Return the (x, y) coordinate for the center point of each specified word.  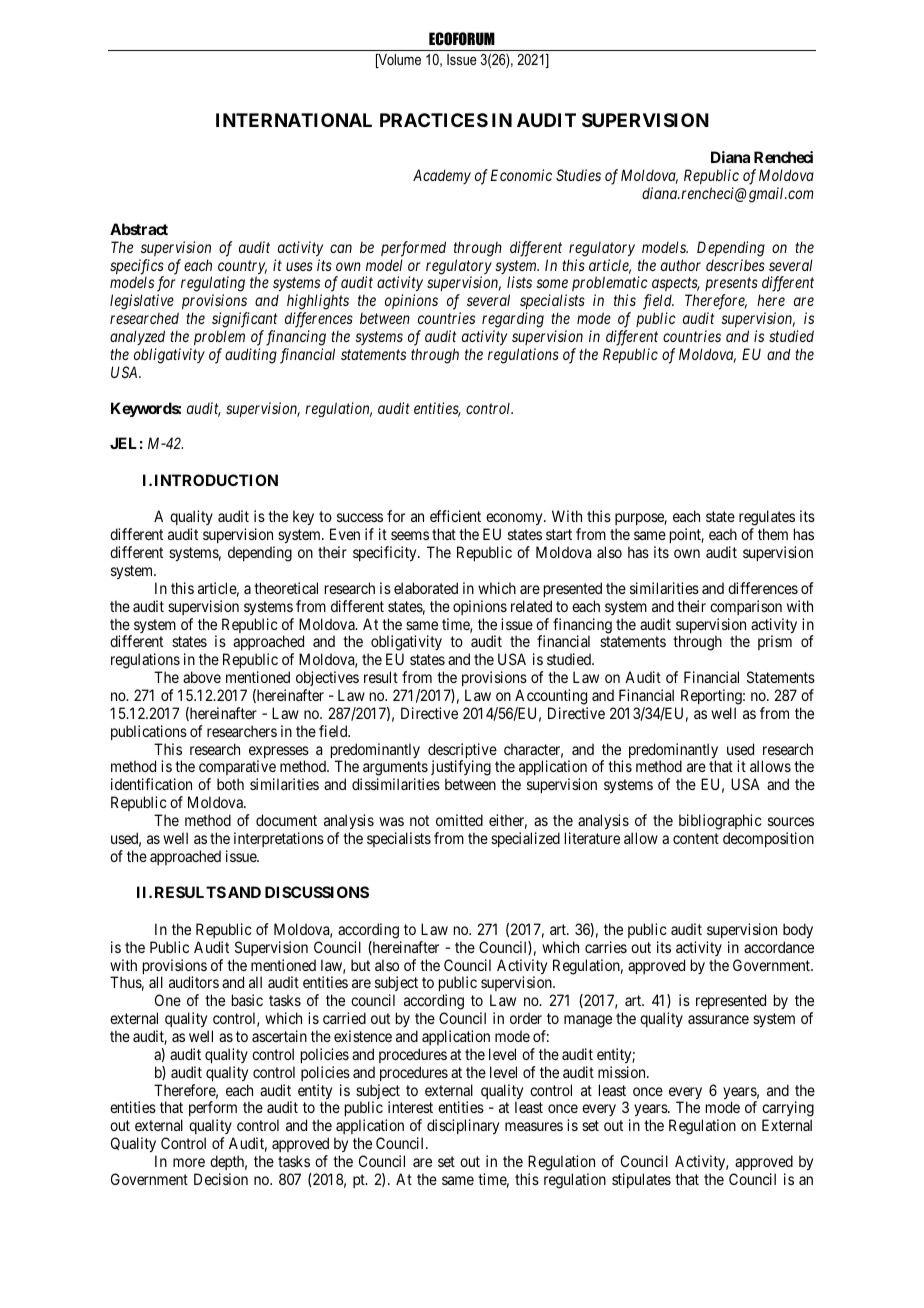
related (531, 606)
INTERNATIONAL (294, 120)
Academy (442, 176)
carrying (788, 1110)
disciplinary (463, 1126)
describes (735, 265)
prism (775, 642)
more (189, 1162)
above (202, 677)
